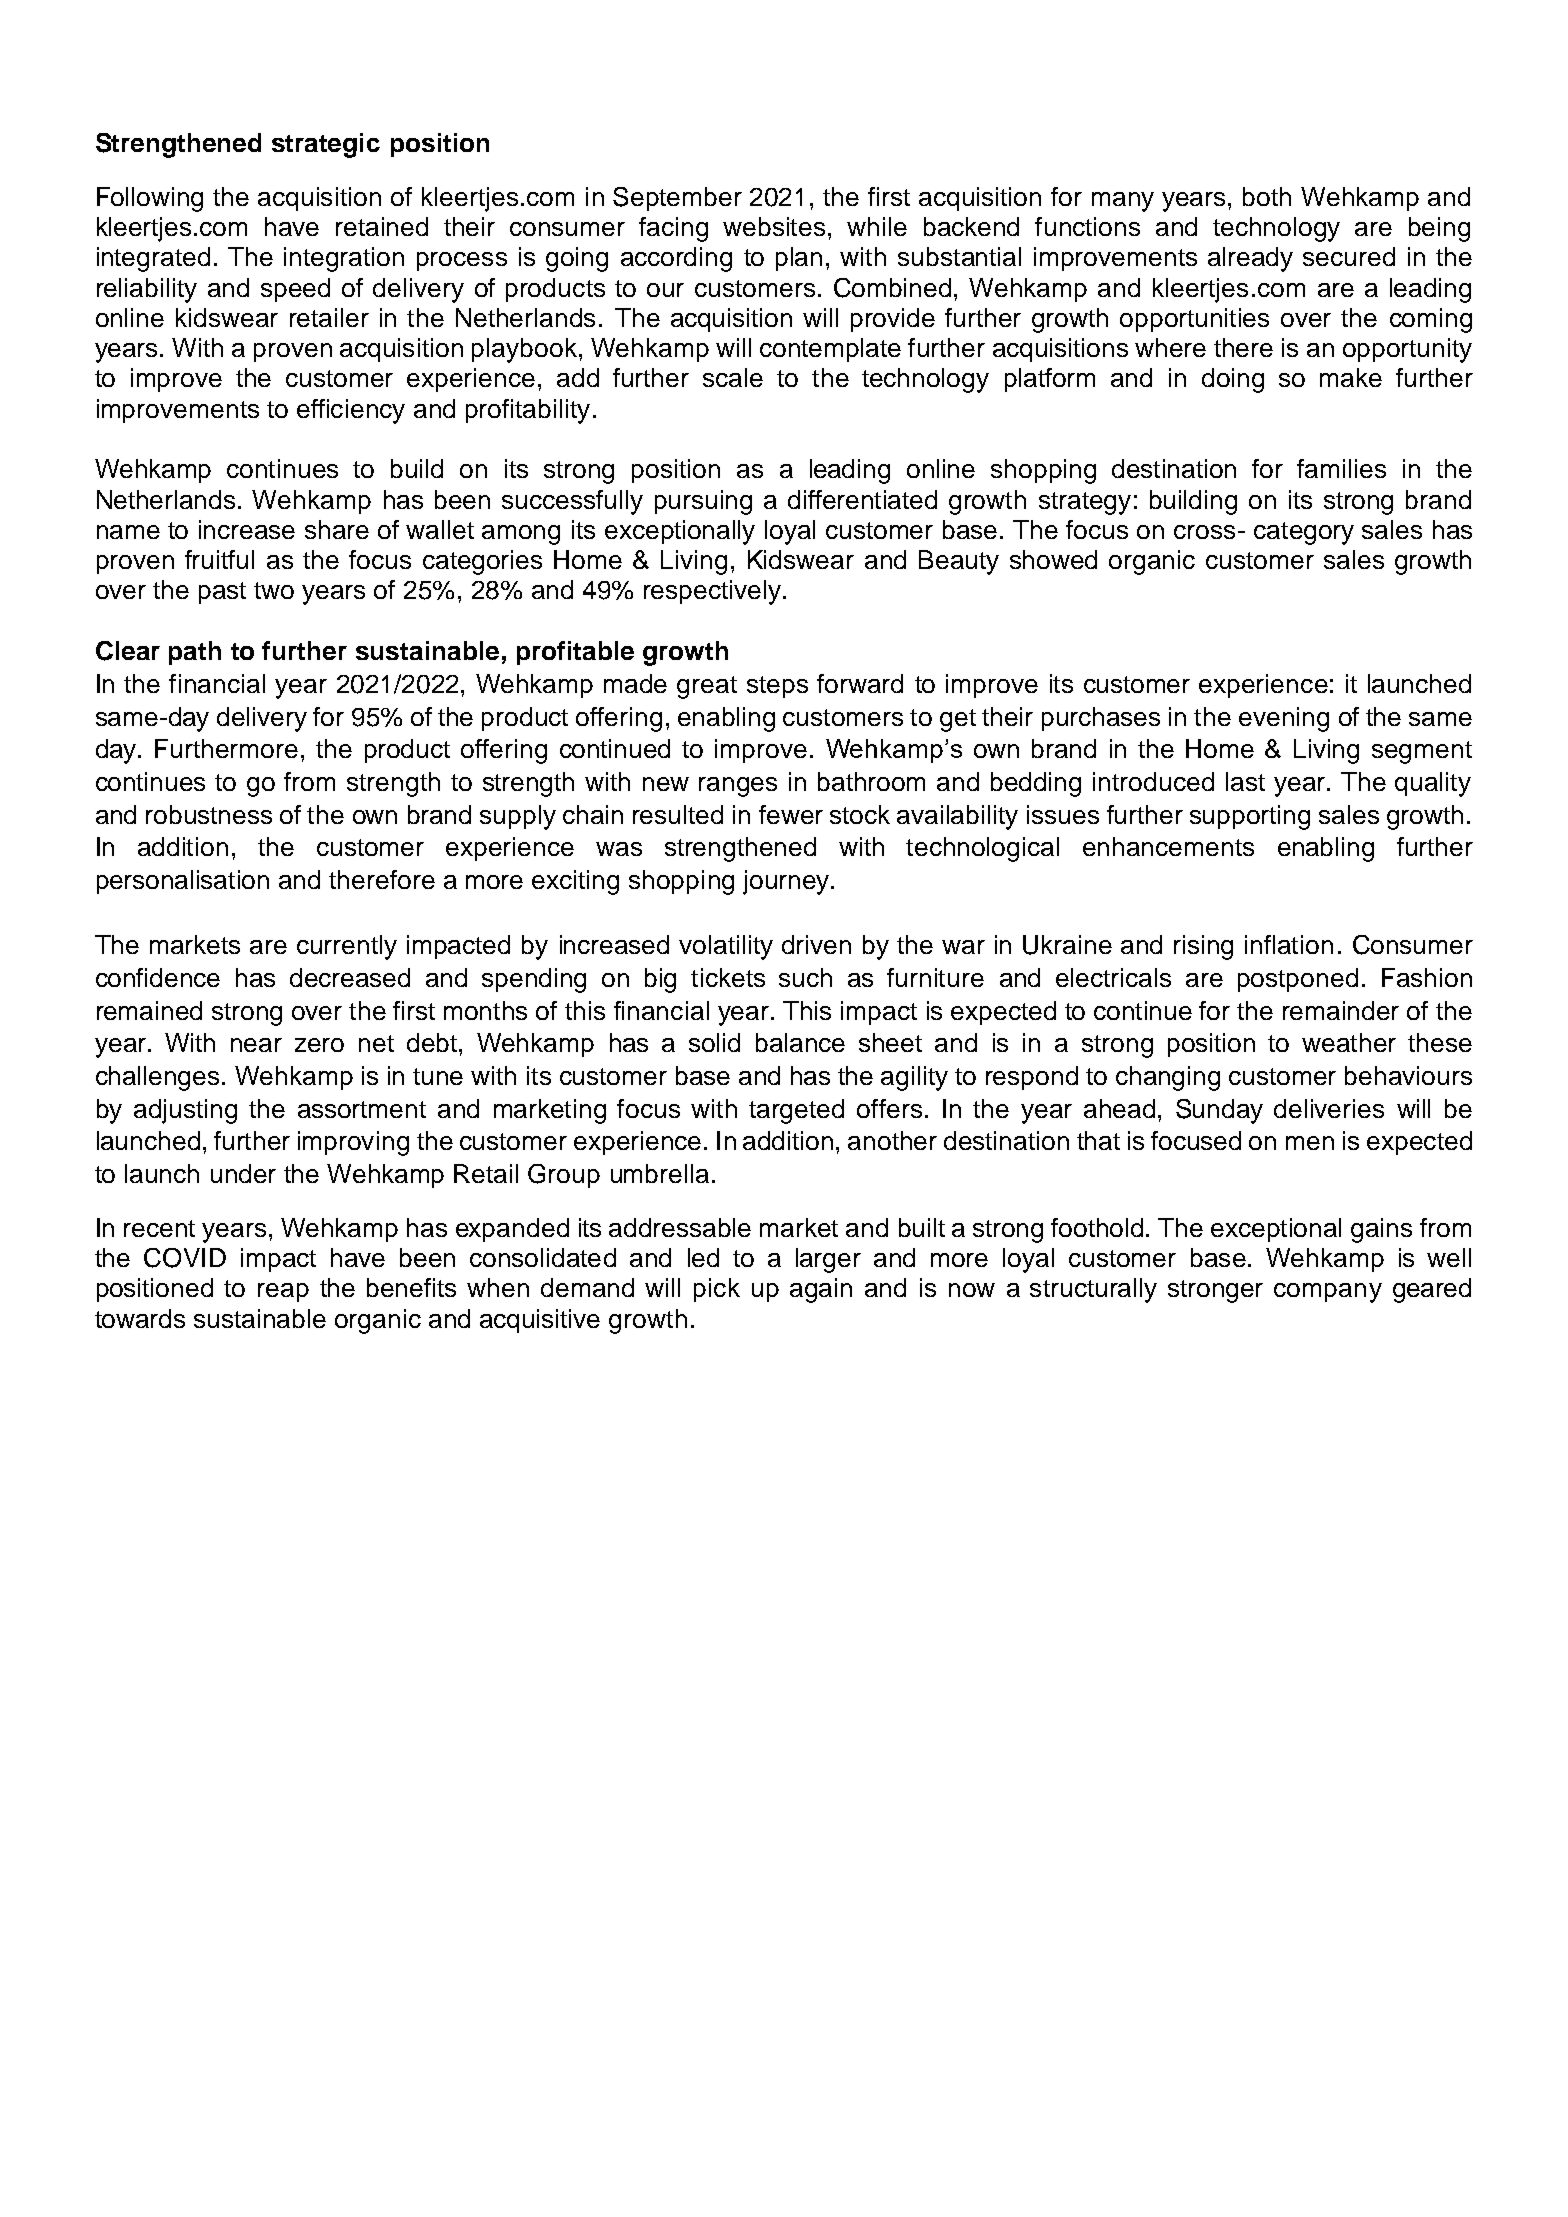 The width and height of the screenshot is (1568, 2217). I want to click on reap, so click(283, 1292).
